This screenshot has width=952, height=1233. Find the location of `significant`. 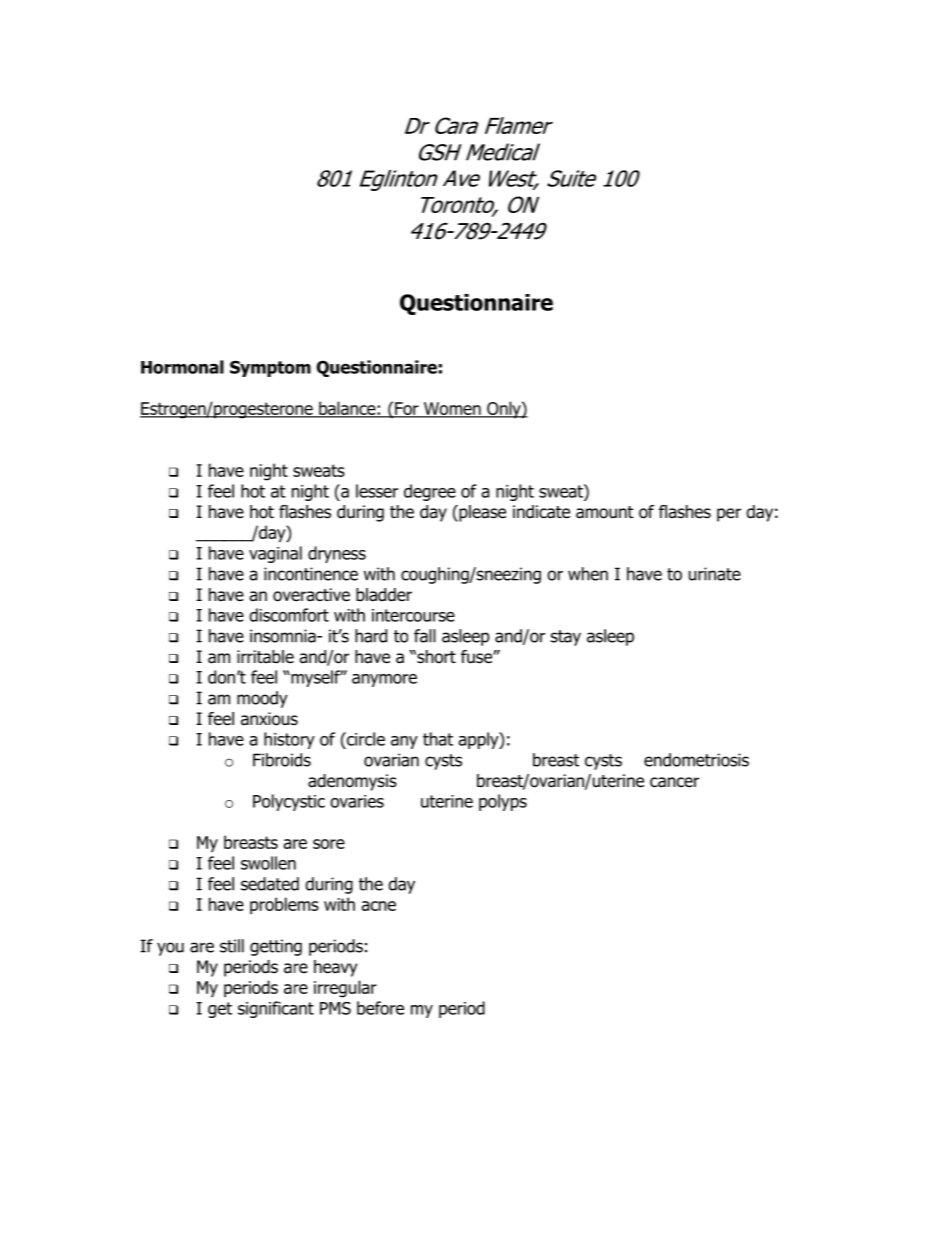

significant is located at coordinates (276, 1009).
